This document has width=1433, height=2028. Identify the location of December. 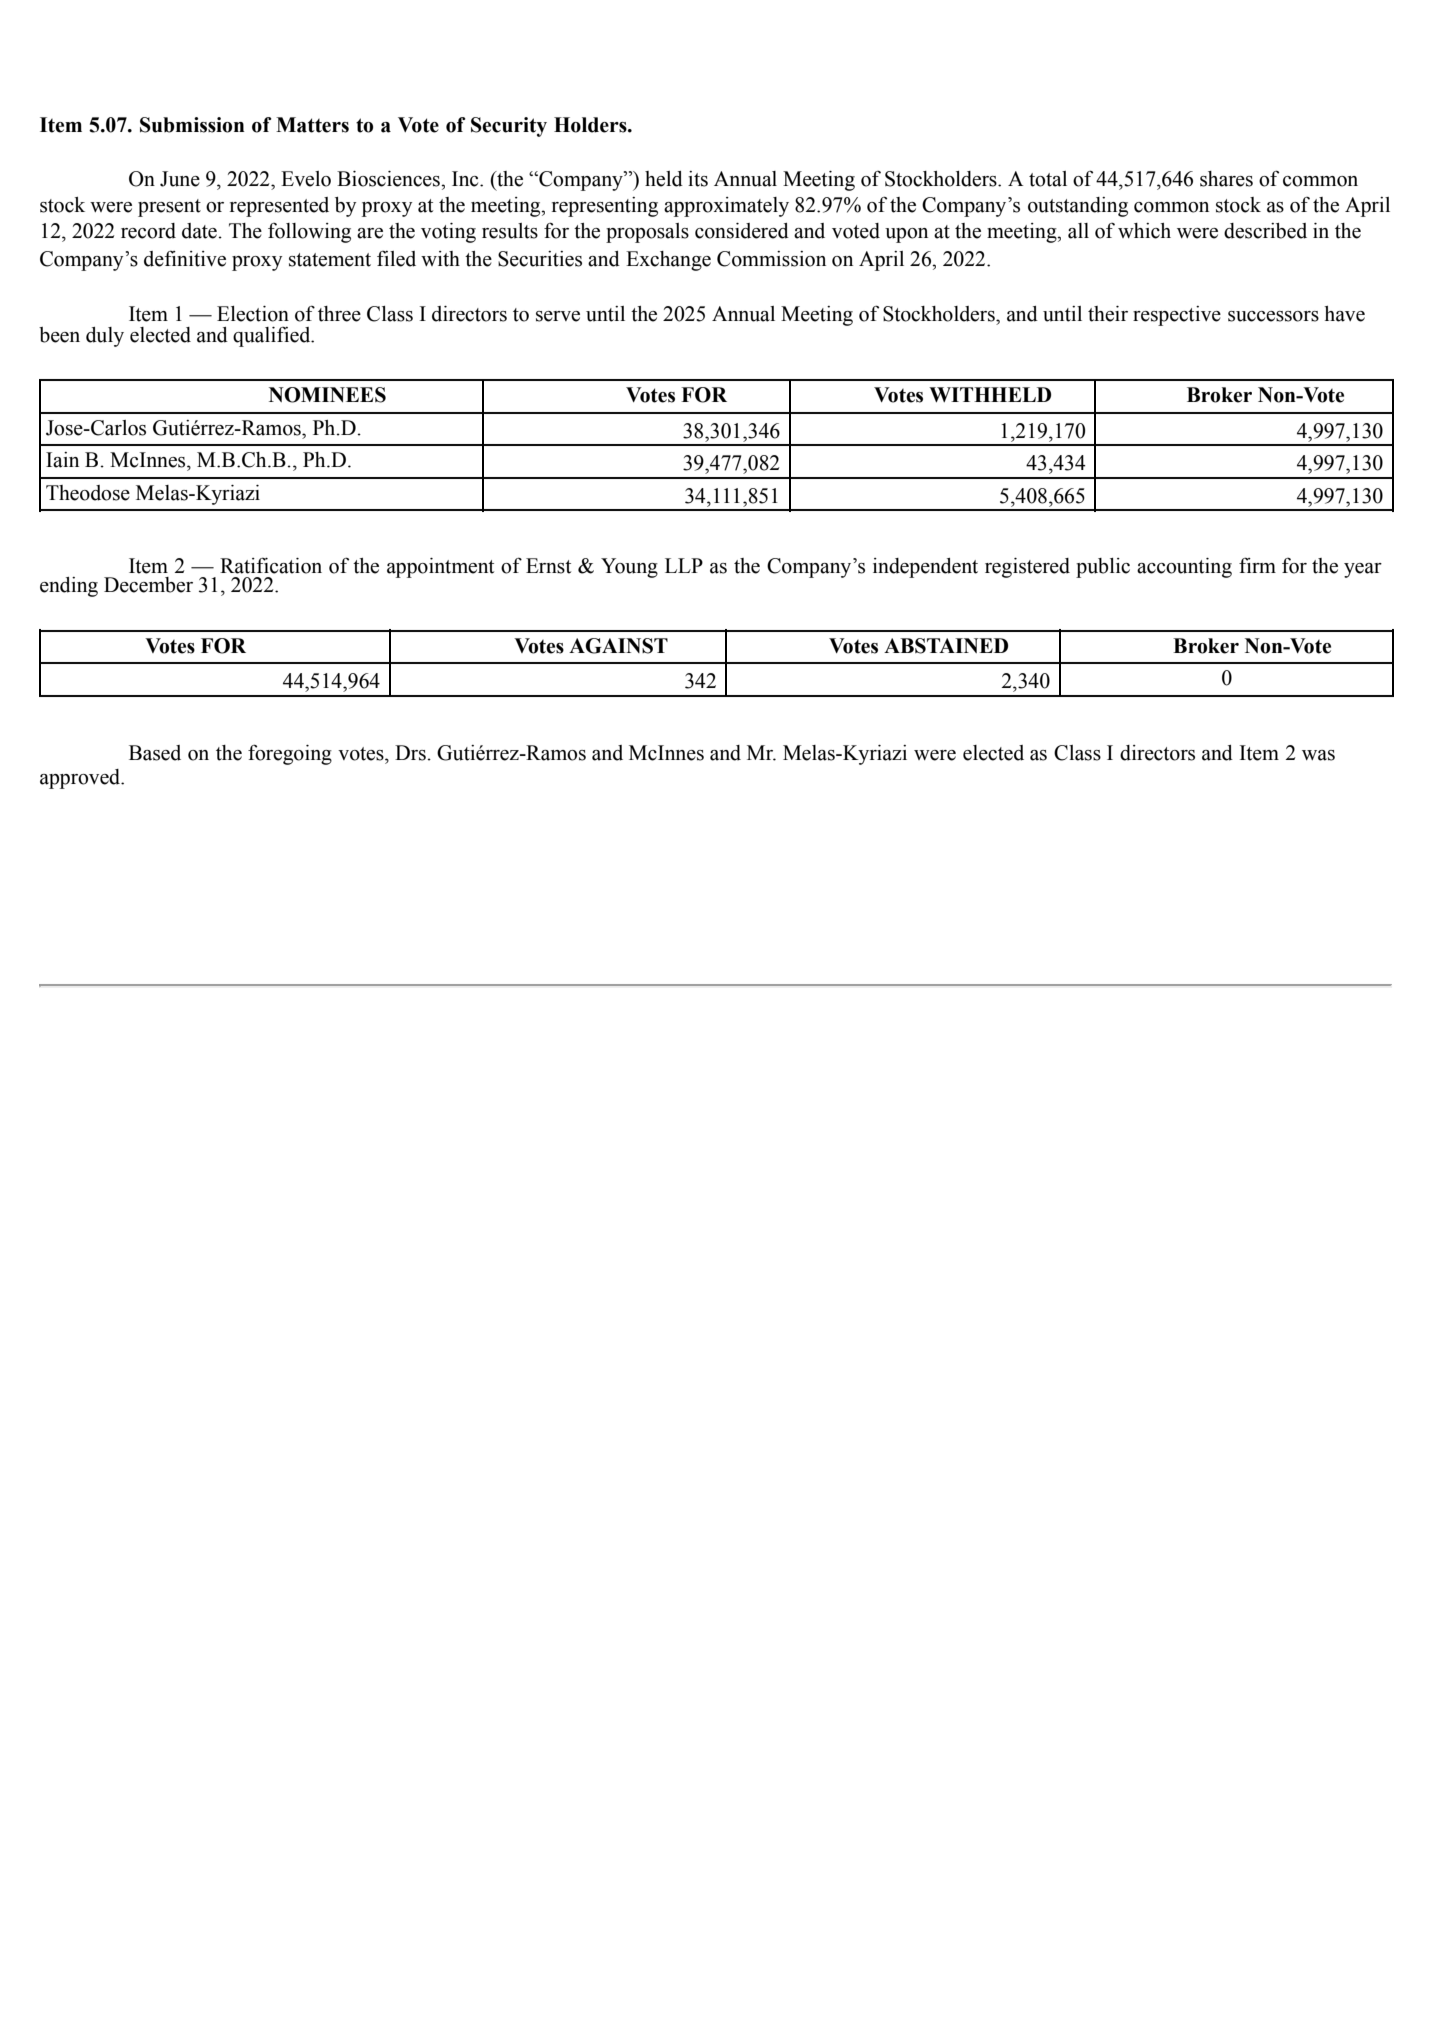
(148, 585).
